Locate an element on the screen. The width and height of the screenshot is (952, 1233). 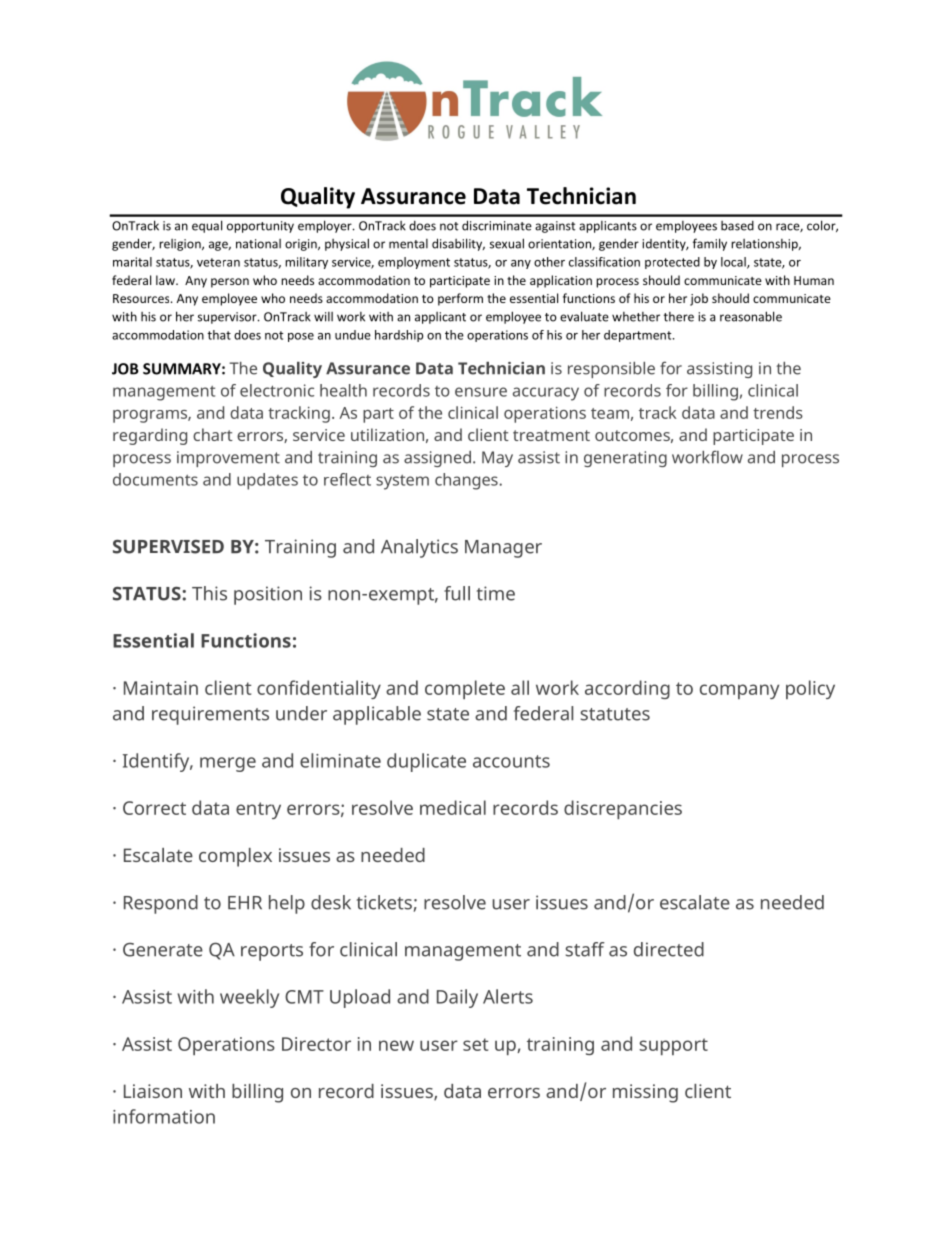
veteran is located at coordinates (218, 262).
